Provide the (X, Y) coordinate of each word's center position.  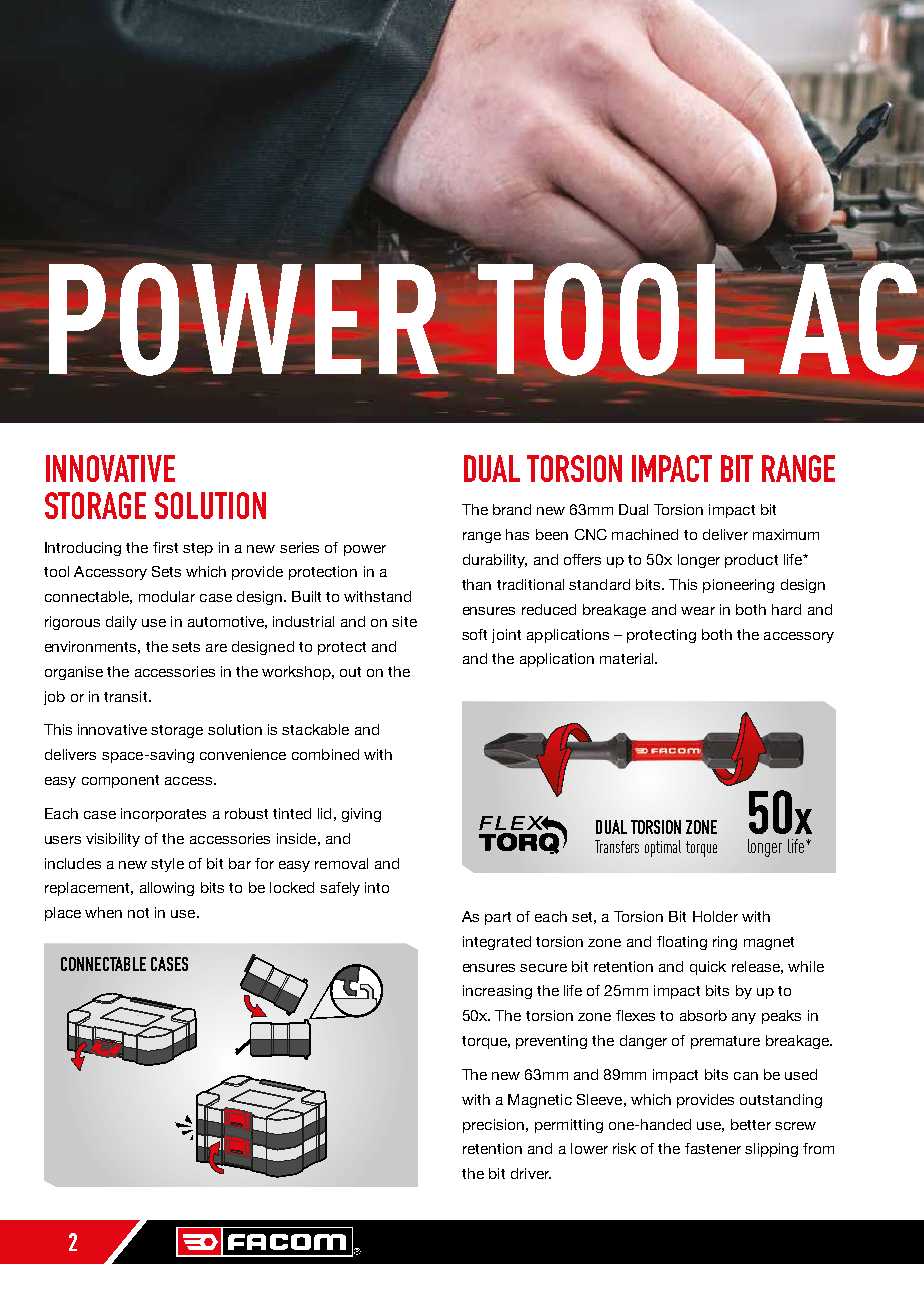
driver (531, 1173)
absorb (703, 1015)
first (165, 547)
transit (127, 696)
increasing (497, 992)
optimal (663, 848)
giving (361, 815)
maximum (786, 534)
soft (474, 634)
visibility (113, 840)
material (628, 658)
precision (493, 1126)
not (138, 913)
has (517, 534)
